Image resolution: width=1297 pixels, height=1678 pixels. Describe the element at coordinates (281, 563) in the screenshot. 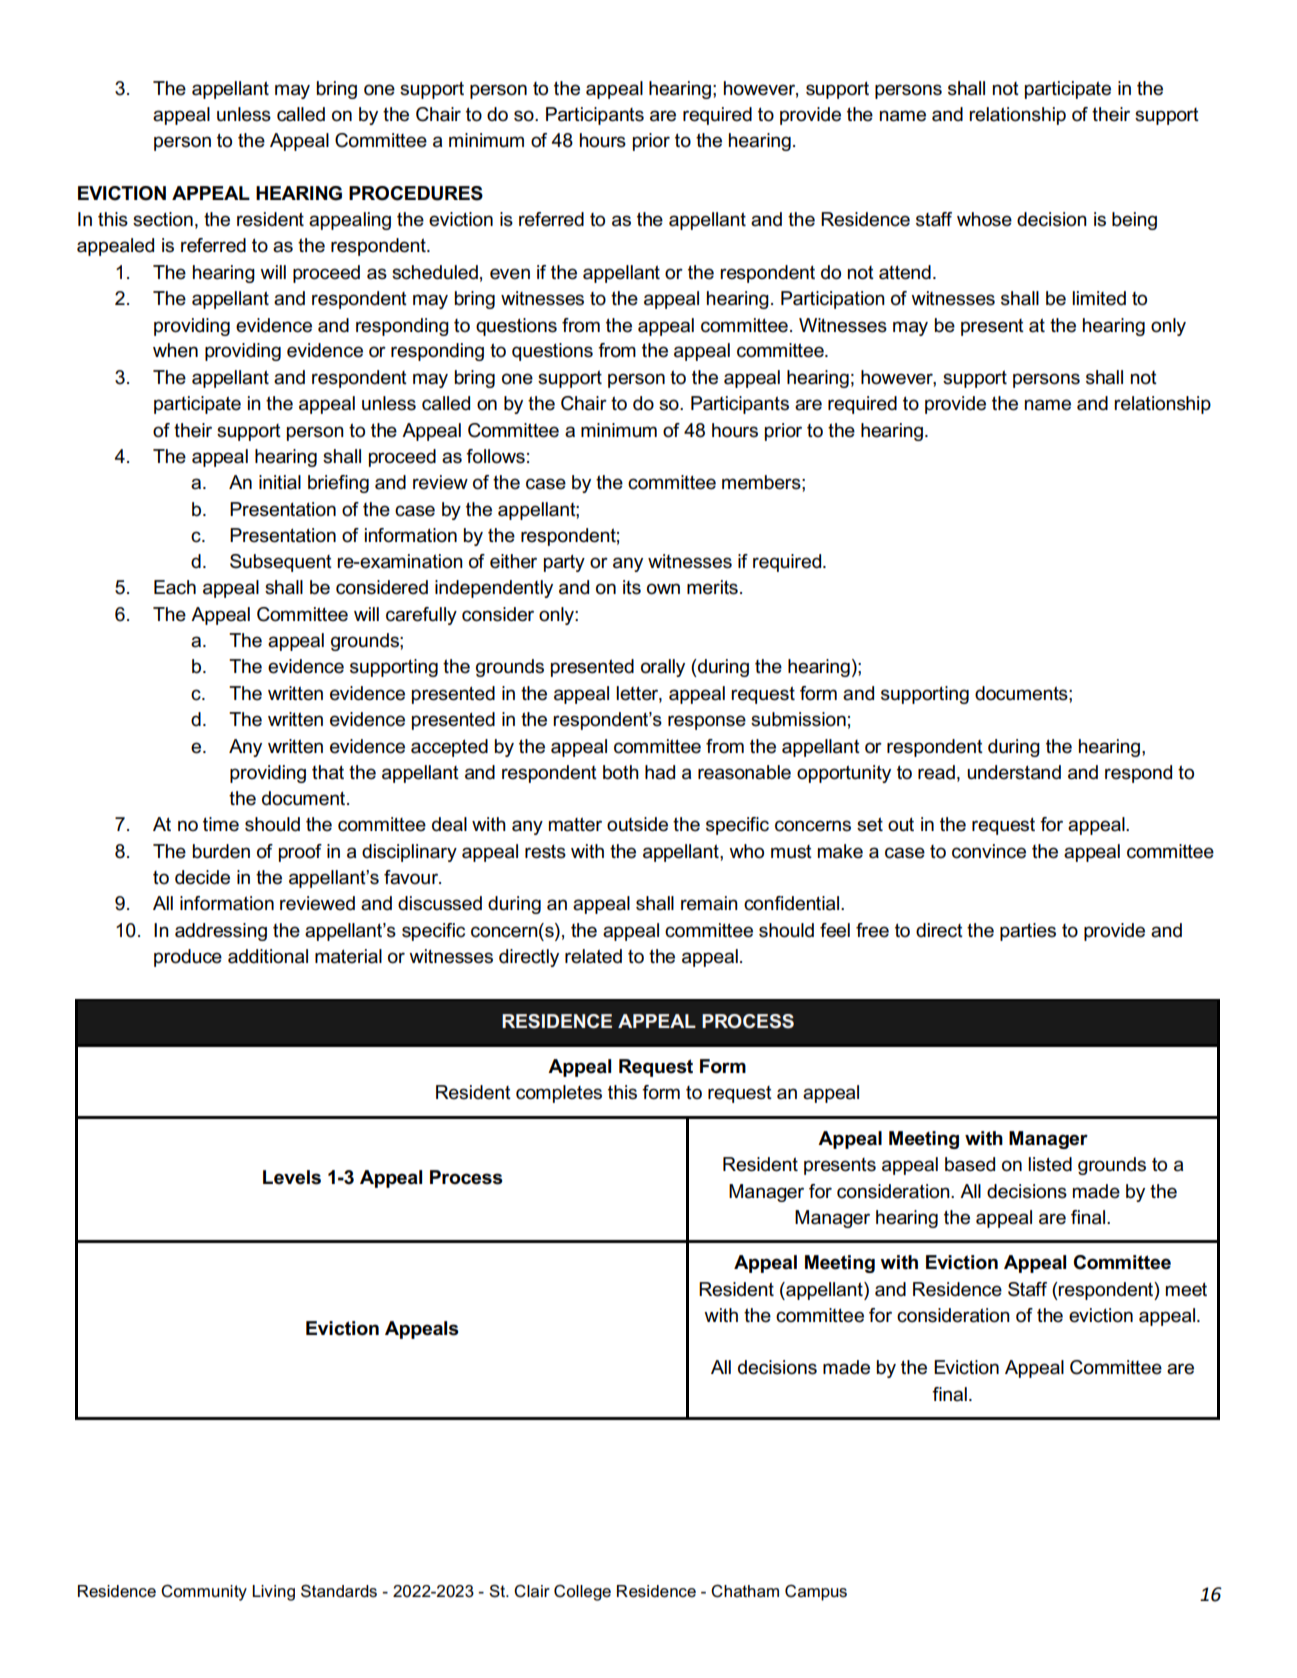

I see `Subsequent` at that location.
